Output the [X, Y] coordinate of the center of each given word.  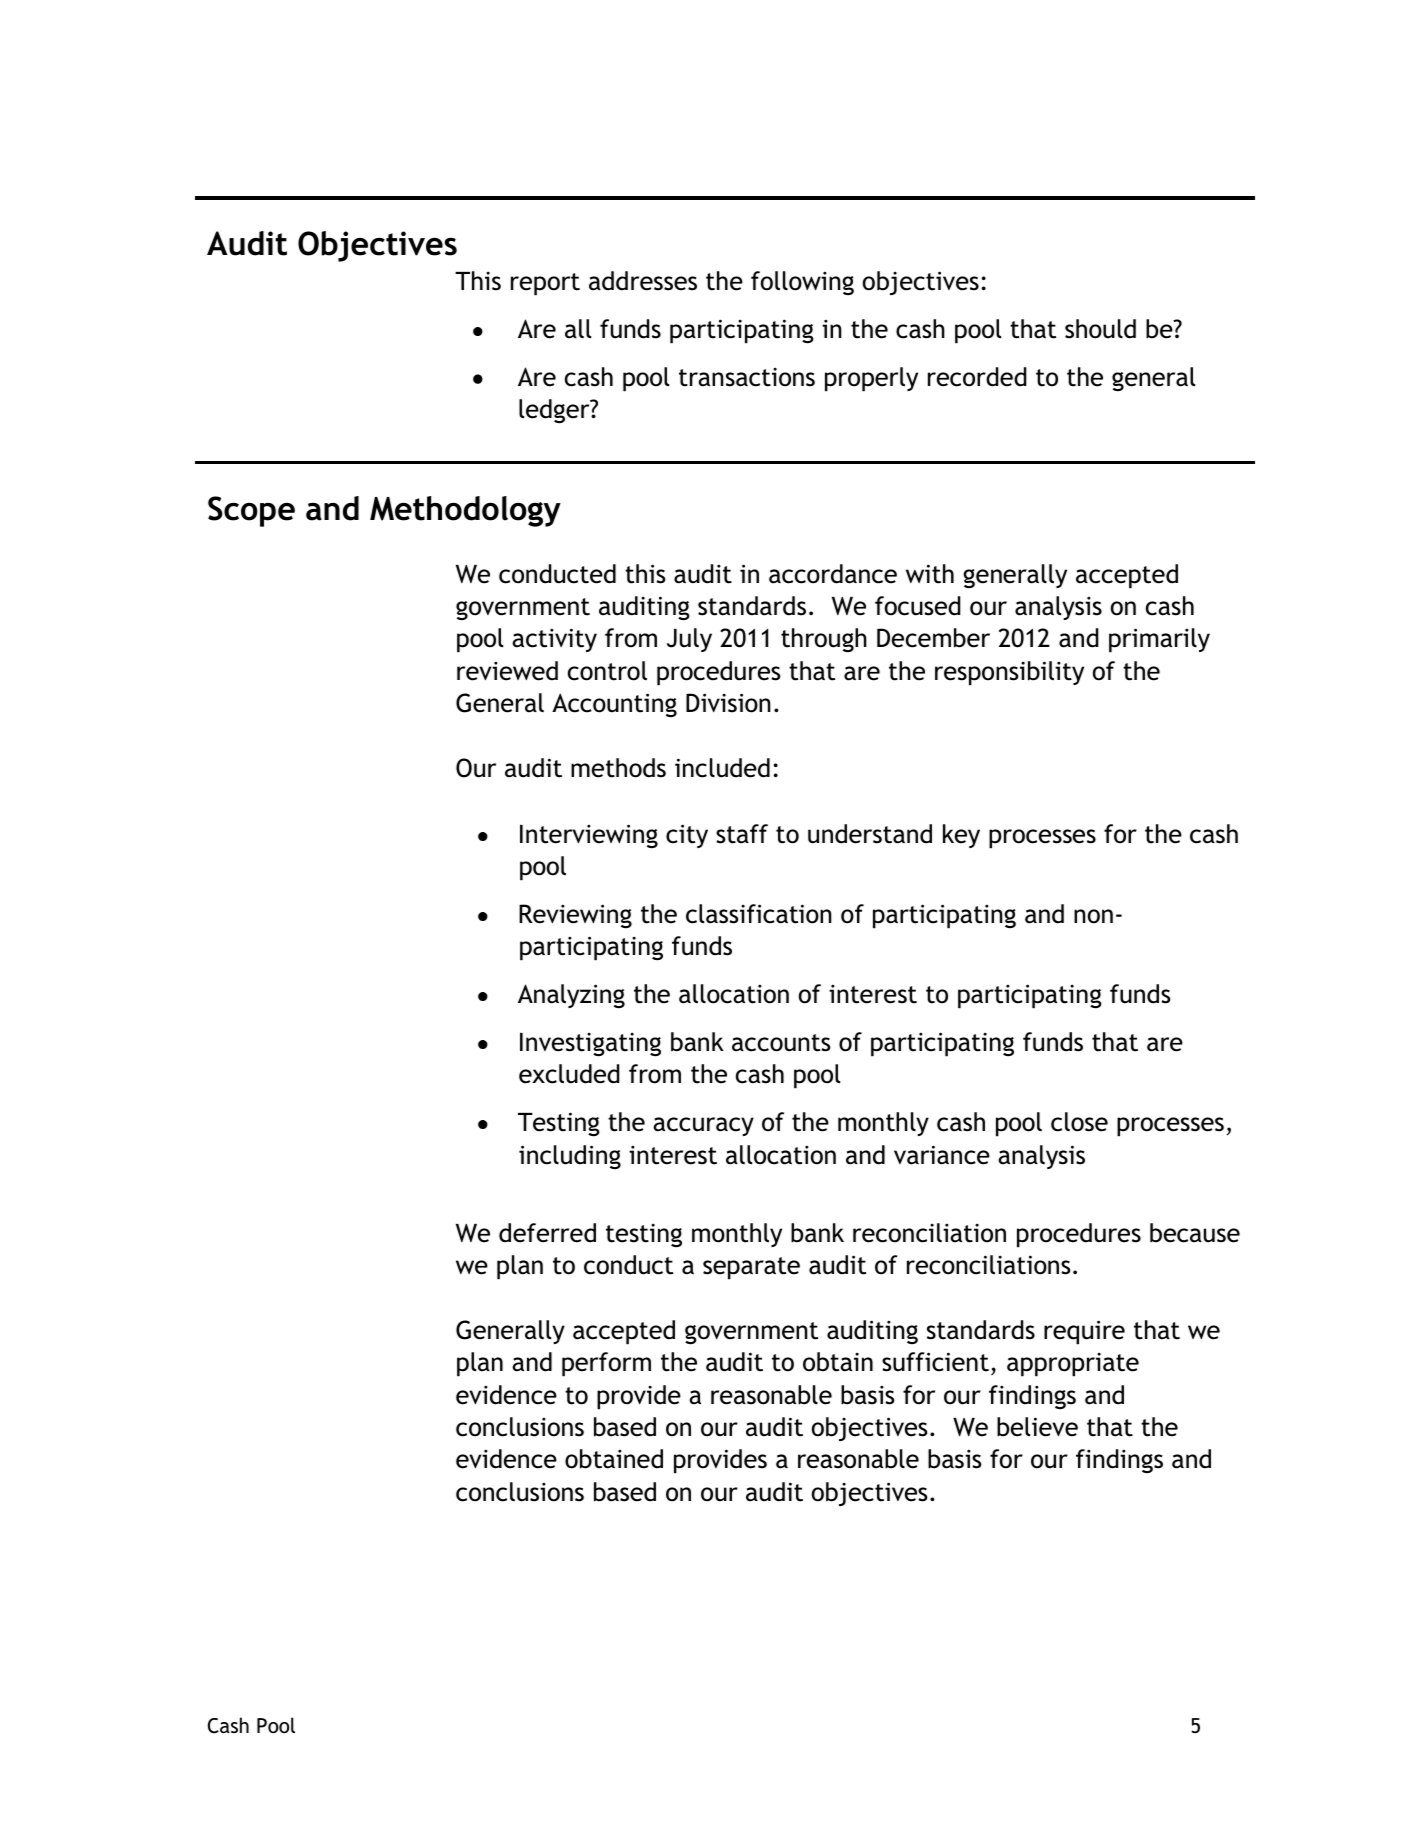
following [802, 283]
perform [606, 1364]
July [689, 640]
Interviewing [589, 836]
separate [751, 1268]
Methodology [465, 511]
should [1100, 329]
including [570, 1157]
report [545, 284]
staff [742, 834]
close [1079, 1122]
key [961, 836]
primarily [1159, 640]
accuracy [703, 1126]
